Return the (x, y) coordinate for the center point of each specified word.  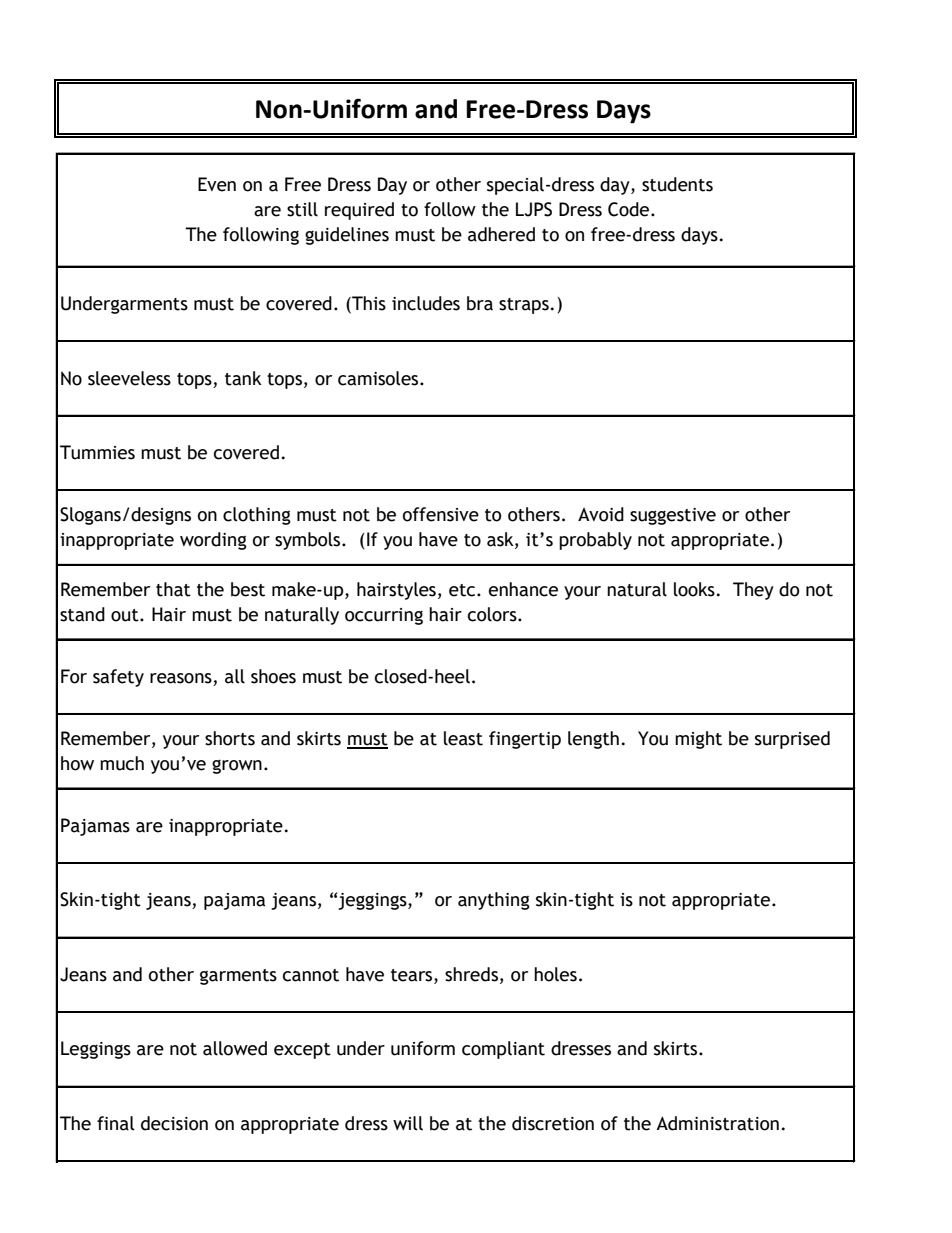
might (698, 740)
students (677, 184)
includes (426, 303)
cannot (311, 975)
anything (494, 901)
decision (174, 1123)
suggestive (673, 516)
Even (217, 184)
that (173, 589)
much (122, 763)
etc (463, 590)
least (463, 738)
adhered (501, 234)
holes (555, 974)
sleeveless (129, 378)
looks (694, 589)
